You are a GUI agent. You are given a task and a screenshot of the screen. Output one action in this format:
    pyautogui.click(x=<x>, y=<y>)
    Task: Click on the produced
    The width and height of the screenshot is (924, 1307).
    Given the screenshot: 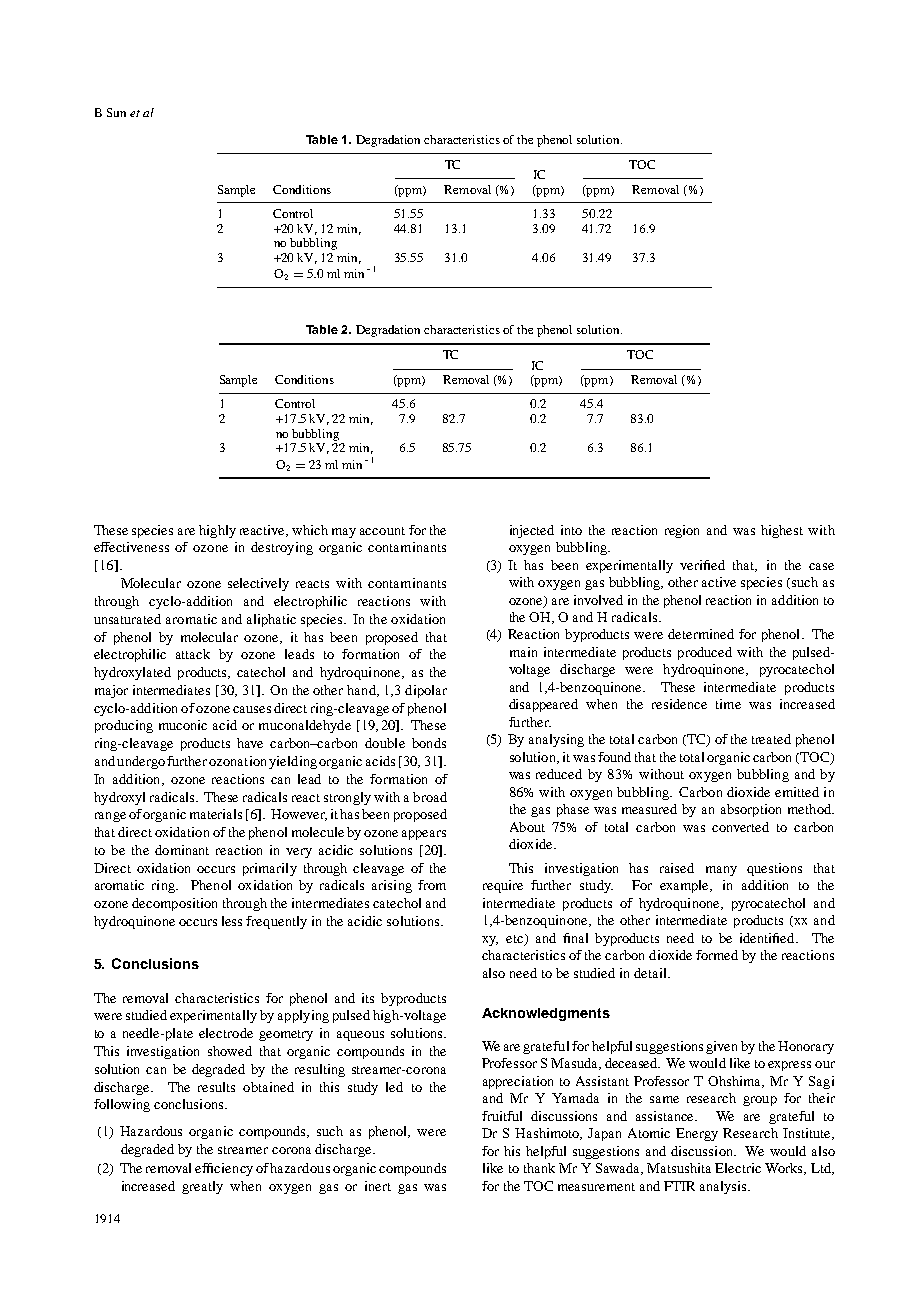 What is the action you would take?
    pyautogui.click(x=705, y=653)
